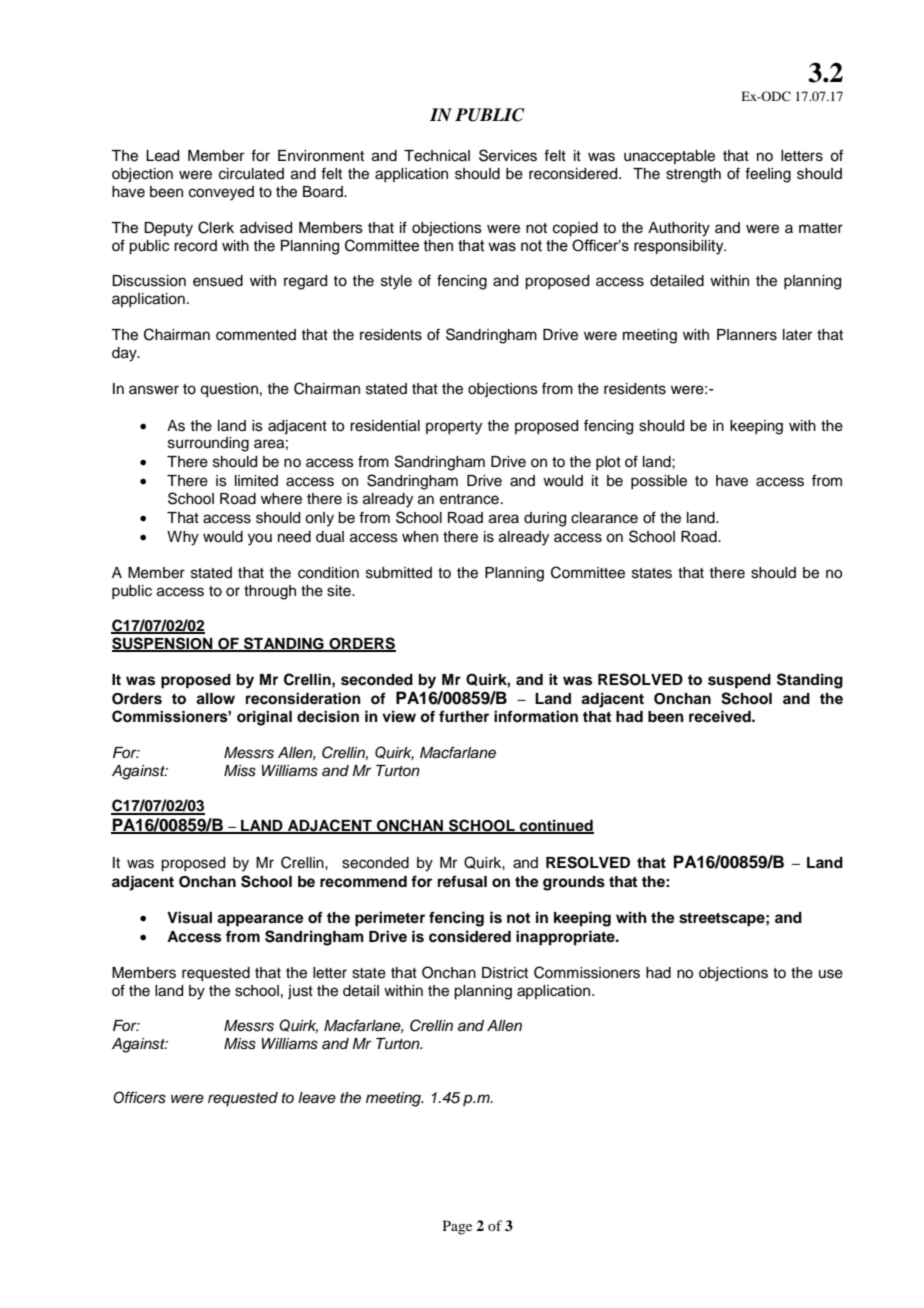  What do you see at coordinates (221, 193) in the screenshot?
I see `conveyed` at bounding box center [221, 193].
